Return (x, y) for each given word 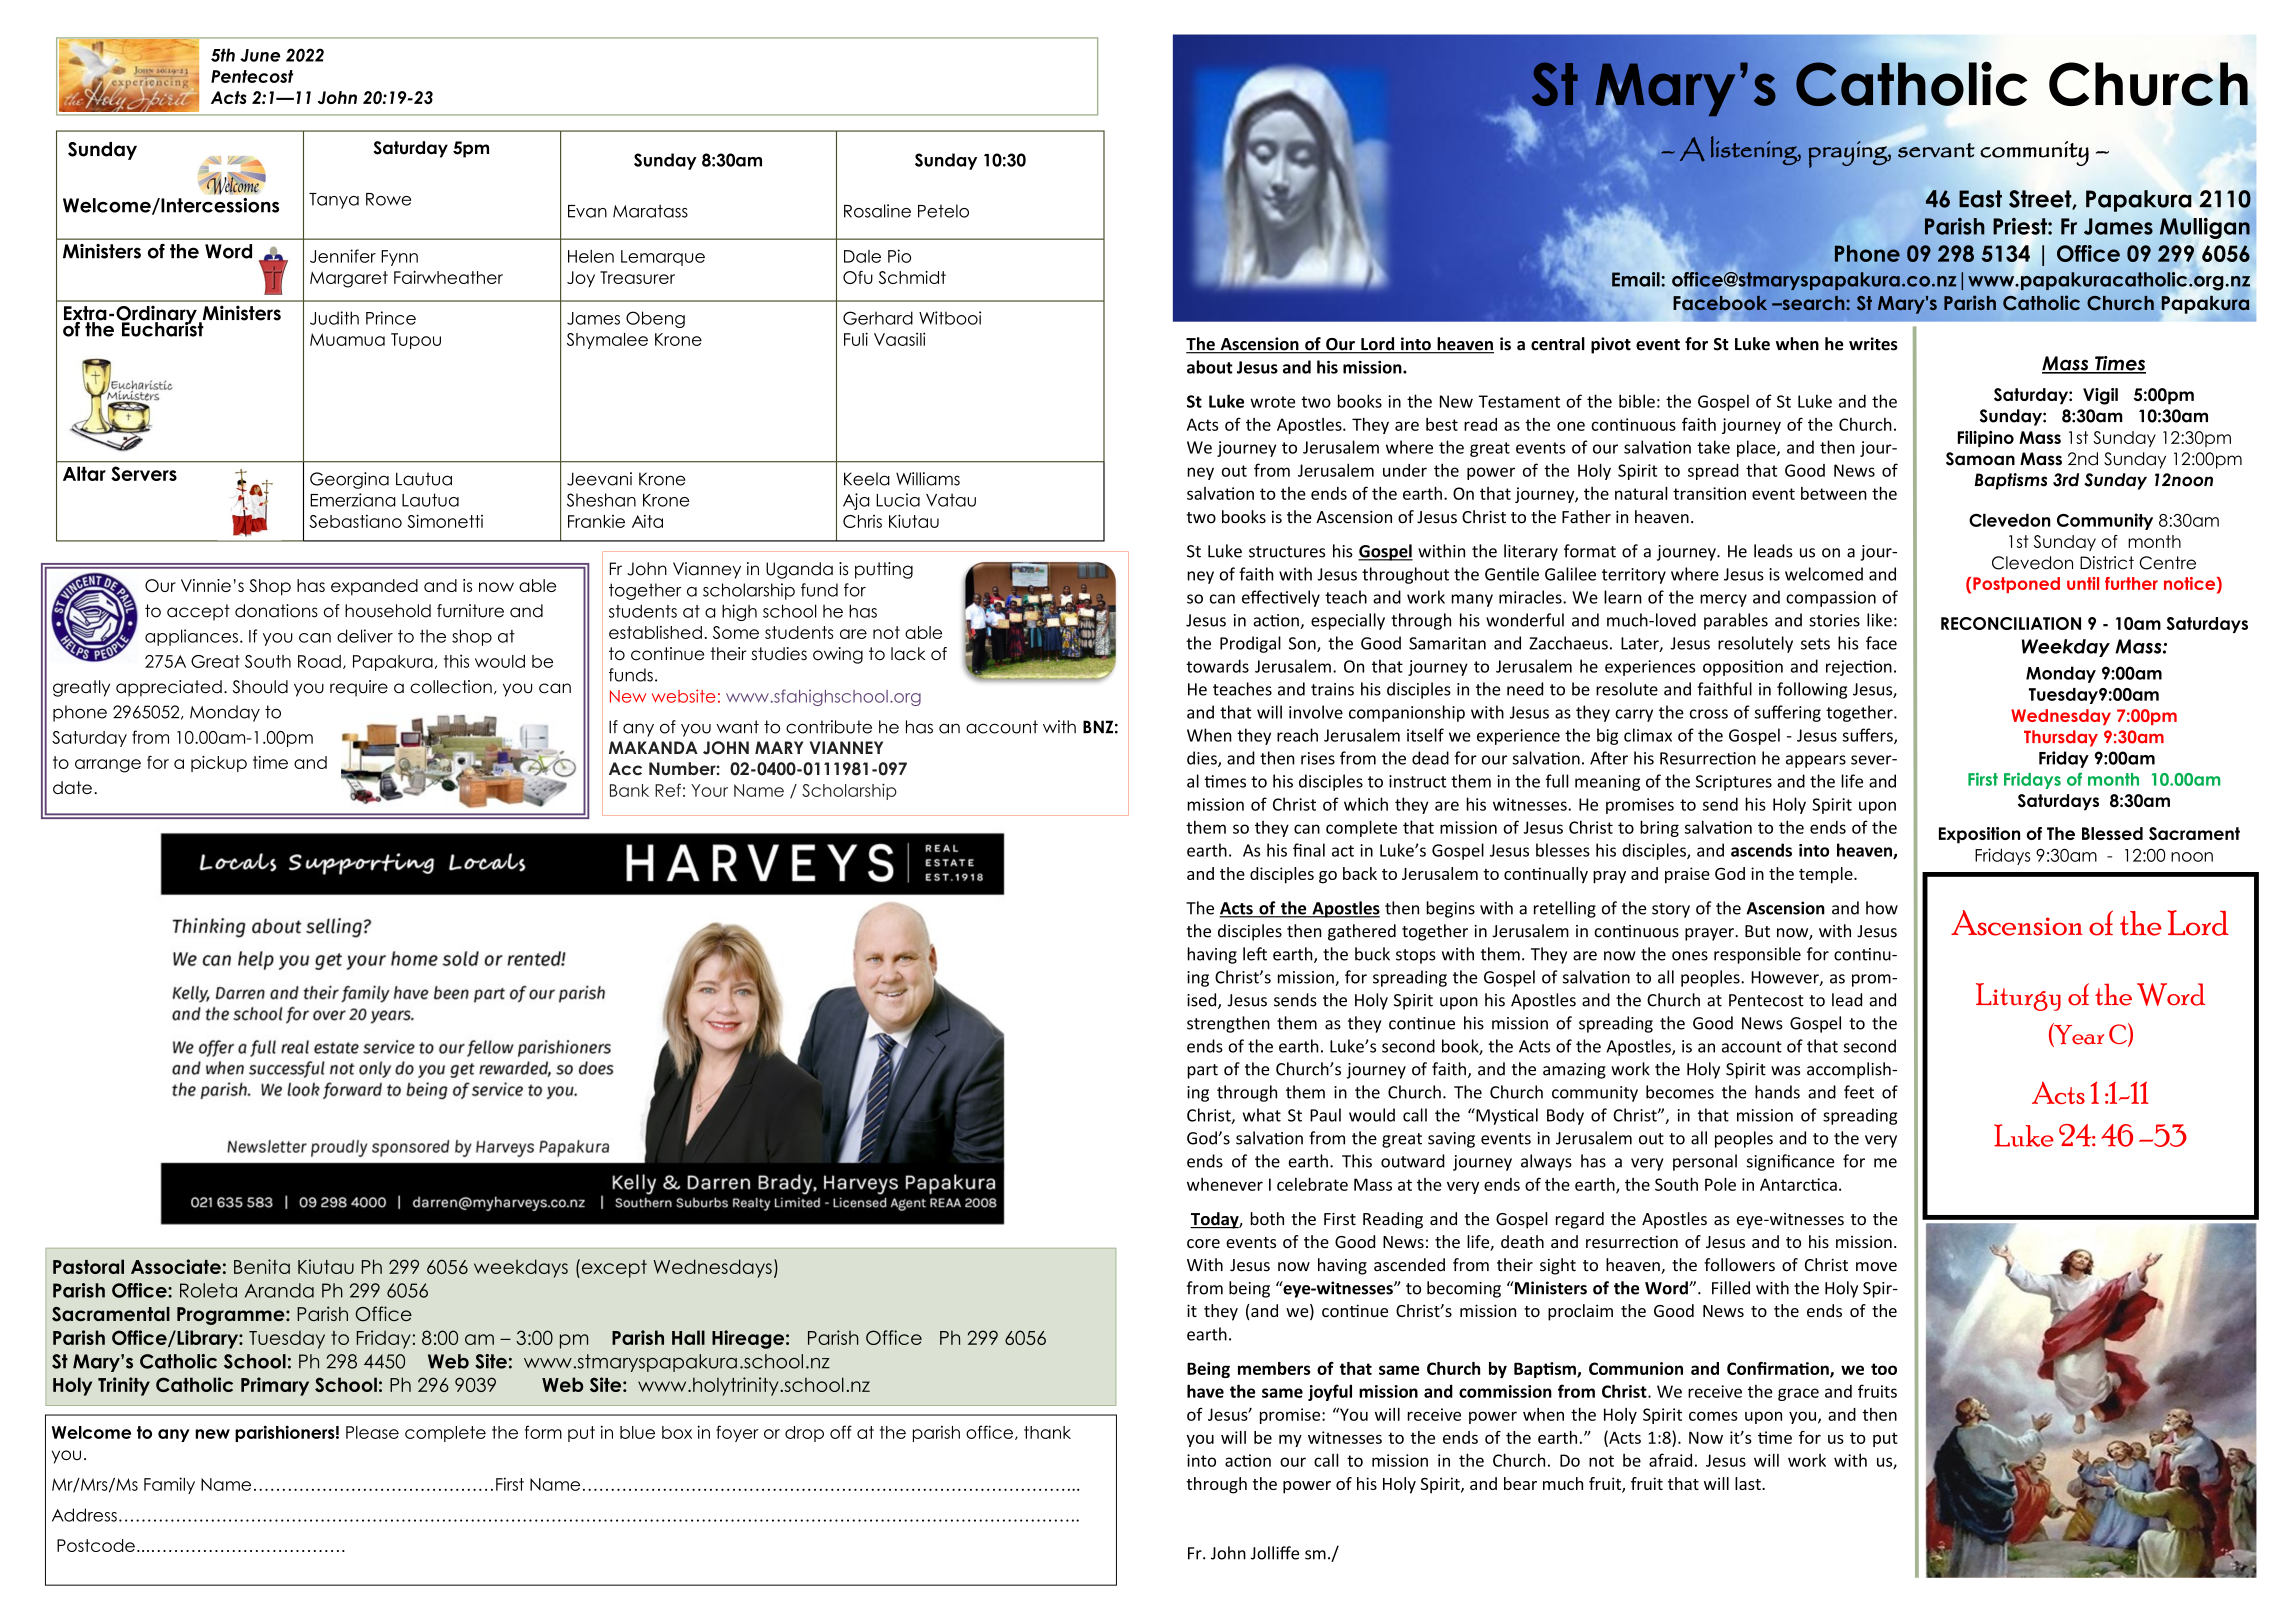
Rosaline (877, 211)
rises (1318, 758)
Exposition (1979, 835)
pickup (219, 764)
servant (1936, 150)
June (260, 55)
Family (169, 1485)
